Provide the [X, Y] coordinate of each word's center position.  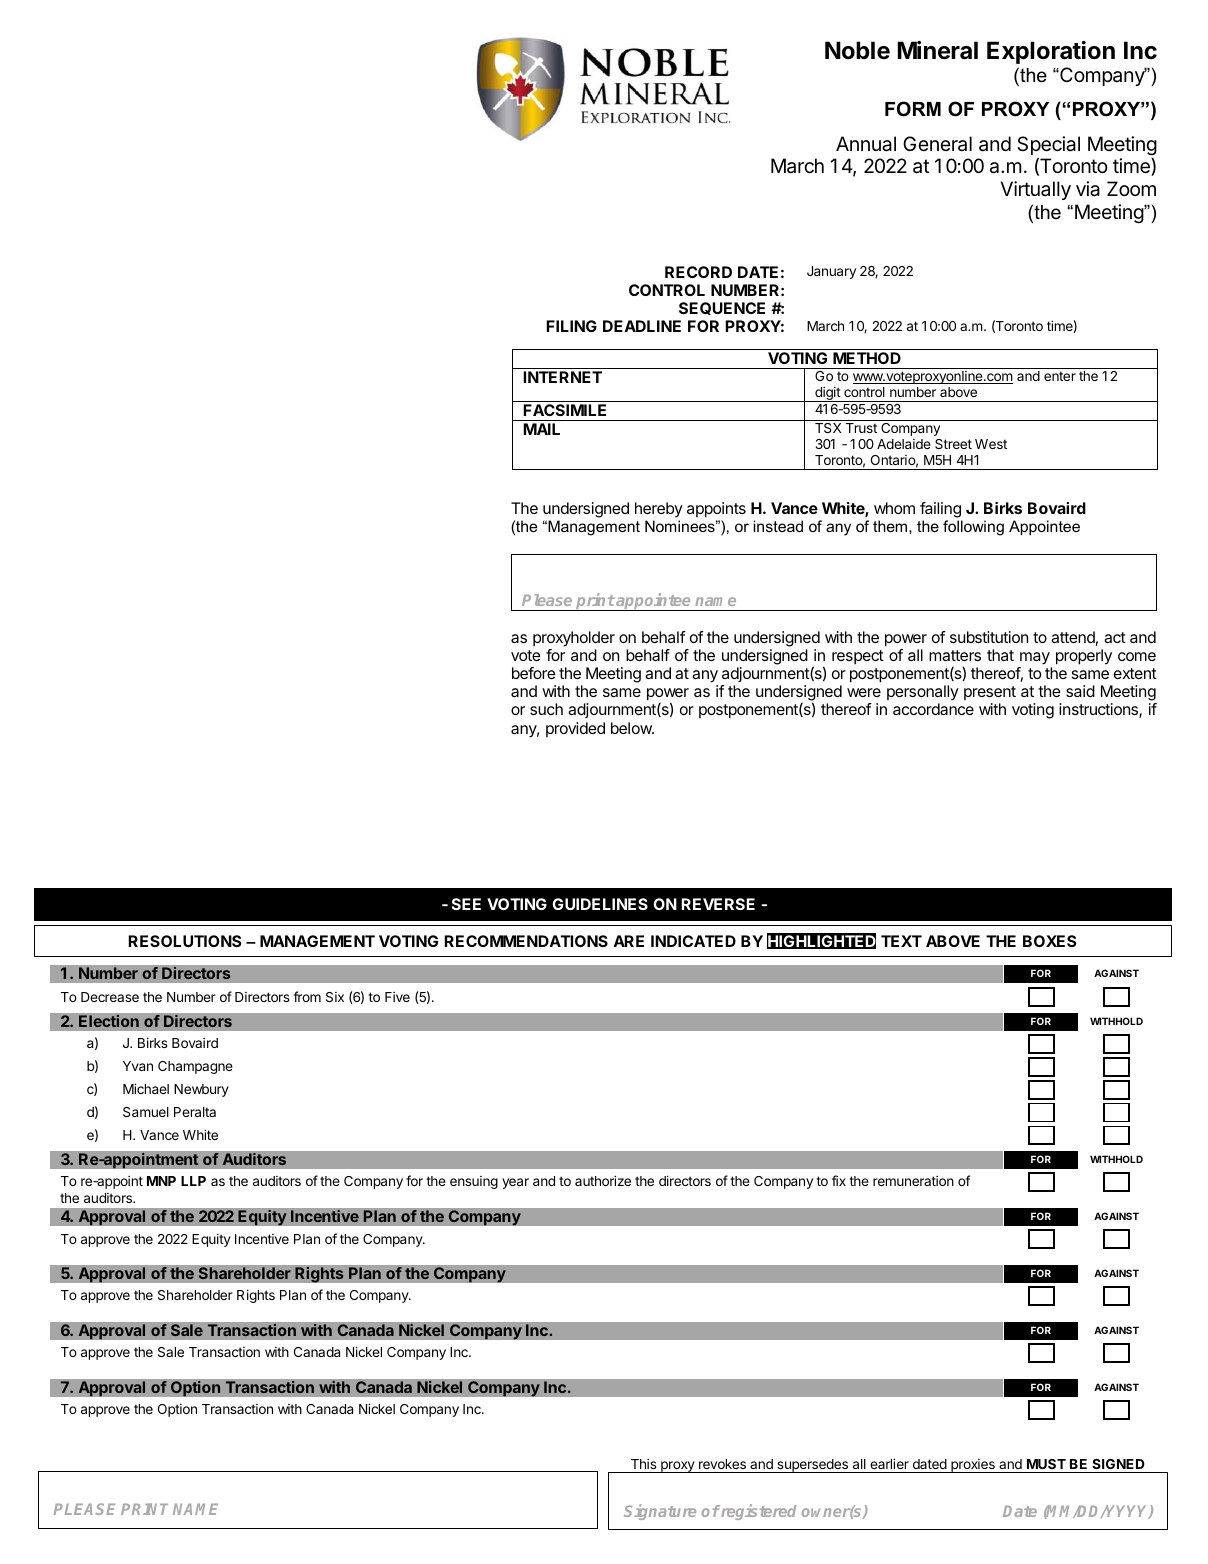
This [643, 1464]
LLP [193, 1181]
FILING [571, 326]
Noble [857, 50]
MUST [1046, 1464]
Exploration [1051, 52]
